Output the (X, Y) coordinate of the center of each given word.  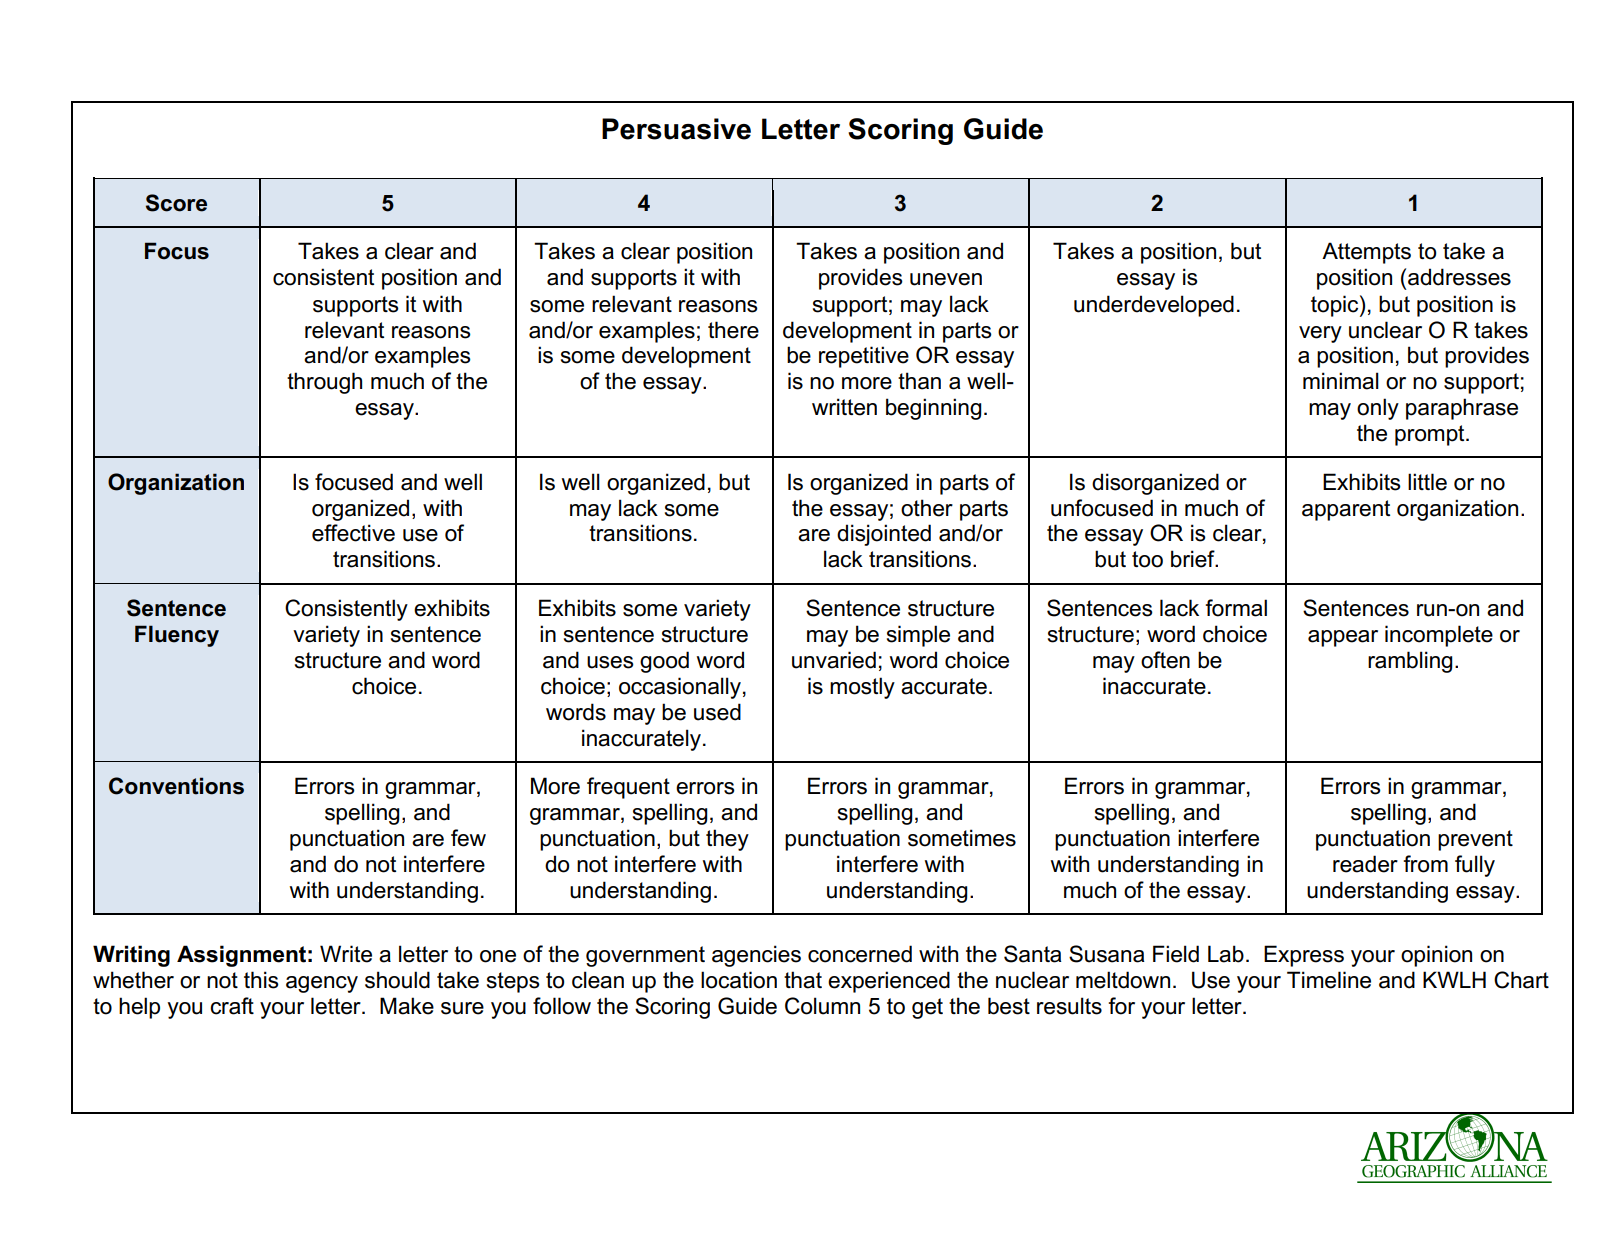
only (1378, 409)
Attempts (1366, 253)
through (324, 383)
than (919, 381)
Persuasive (676, 129)
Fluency (177, 636)
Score (176, 203)
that (803, 980)
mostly (862, 688)
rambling (1410, 662)
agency (322, 984)
